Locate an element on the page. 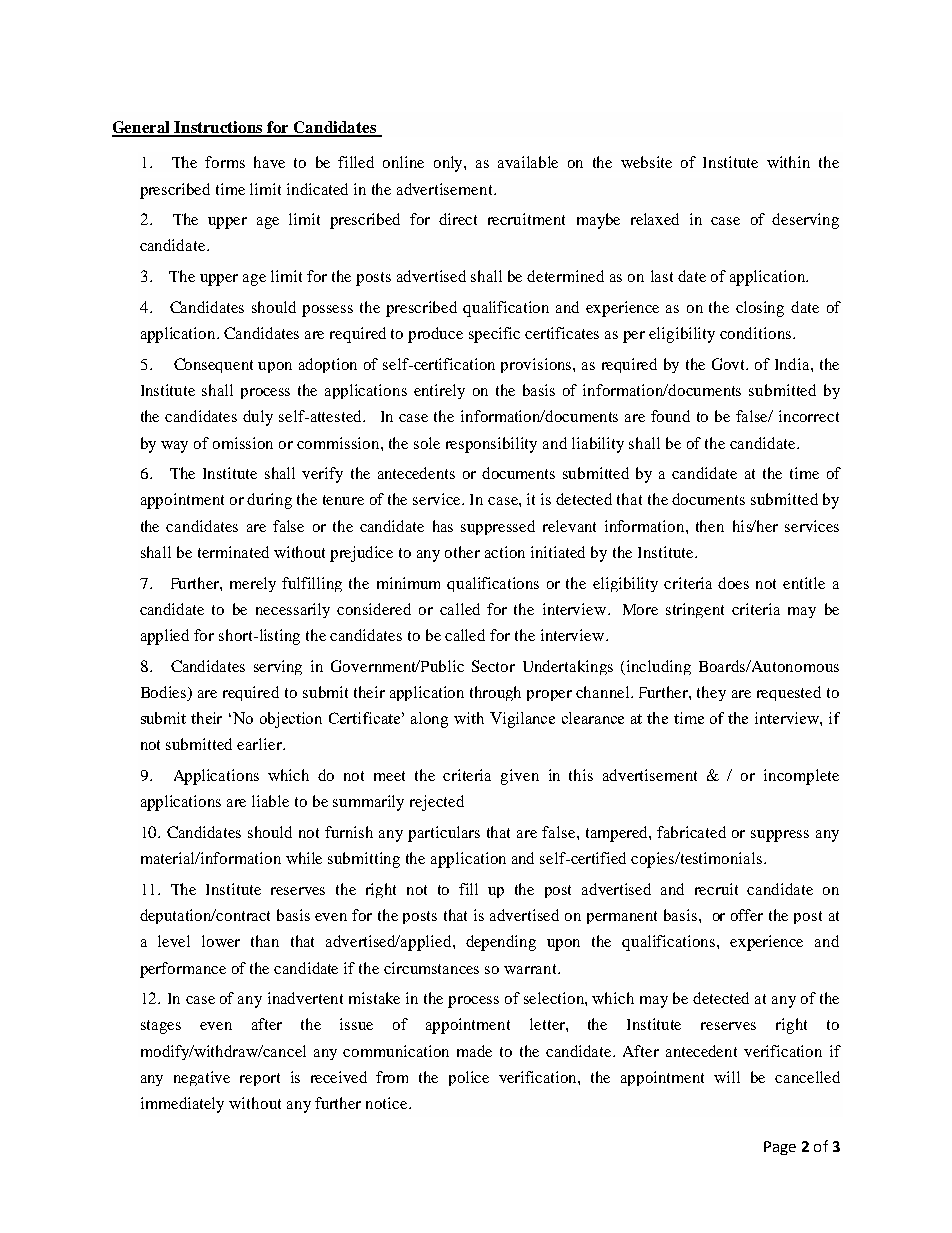  Sector is located at coordinates (493, 666).
